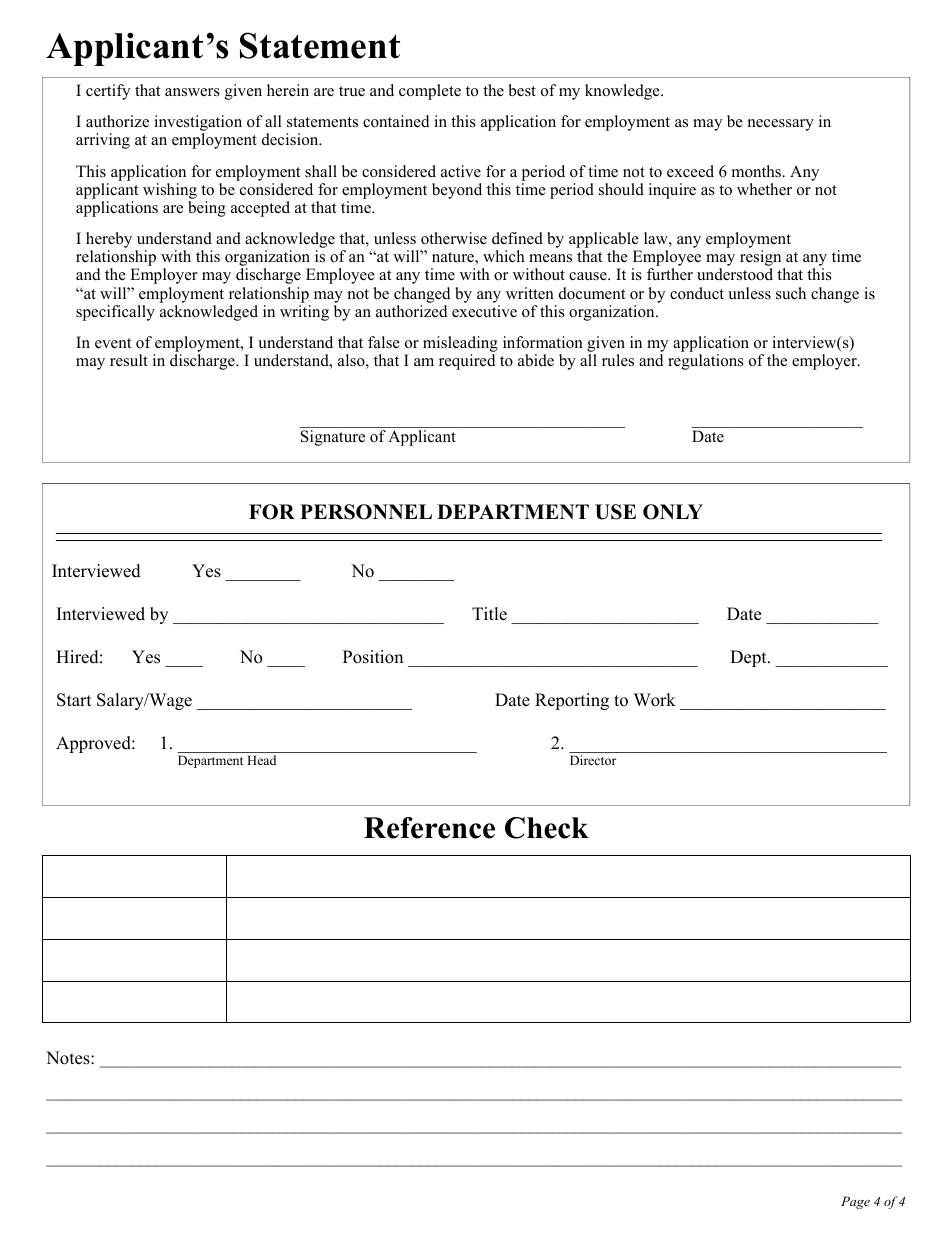 Image resolution: width=952 pixels, height=1233 pixels. Describe the element at coordinates (673, 512) in the image. I see `ONLY` at that location.
